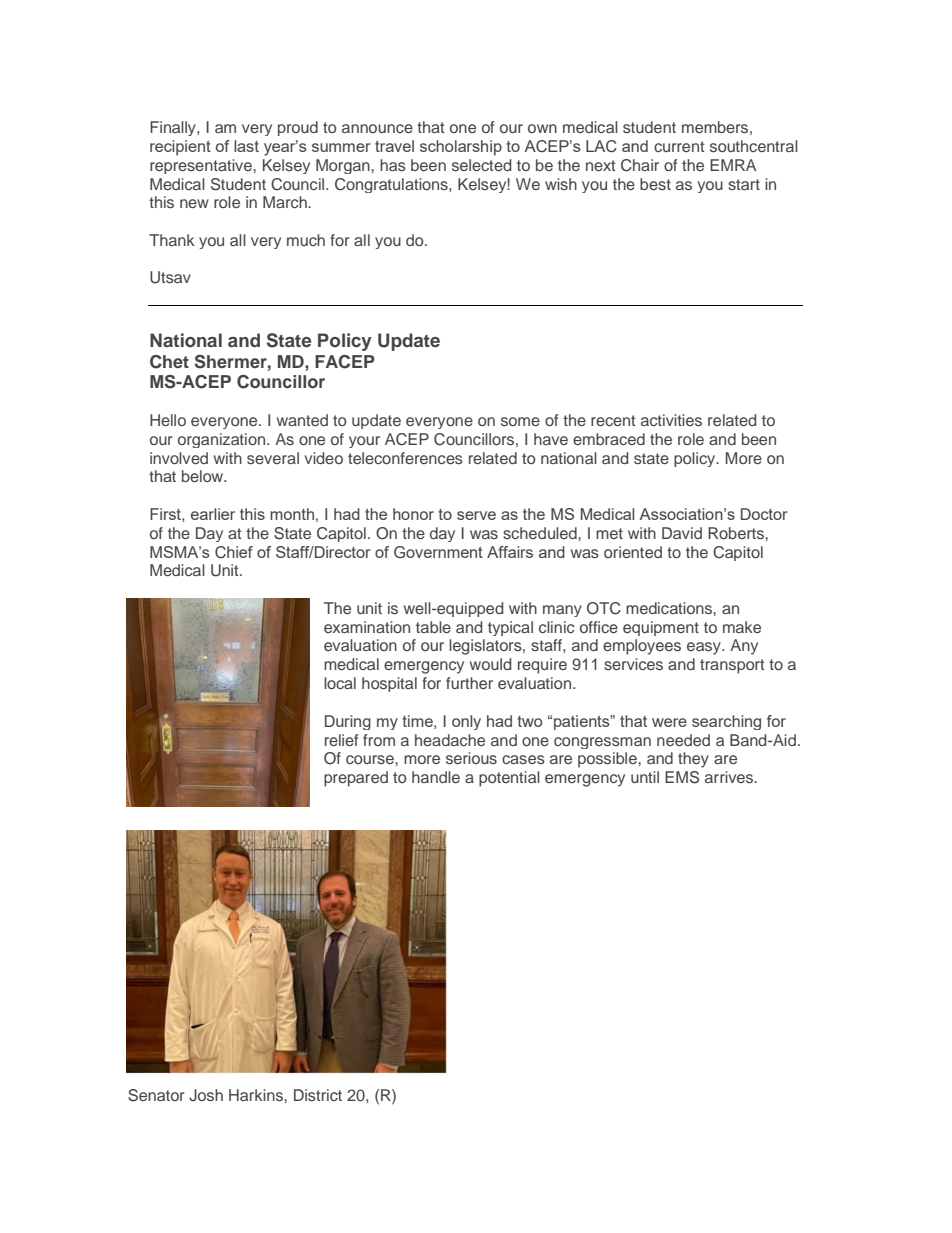 The height and width of the screenshot is (1233, 952). Describe the element at coordinates (169, 362) in the screenshot. I see `Chet` at that location.
